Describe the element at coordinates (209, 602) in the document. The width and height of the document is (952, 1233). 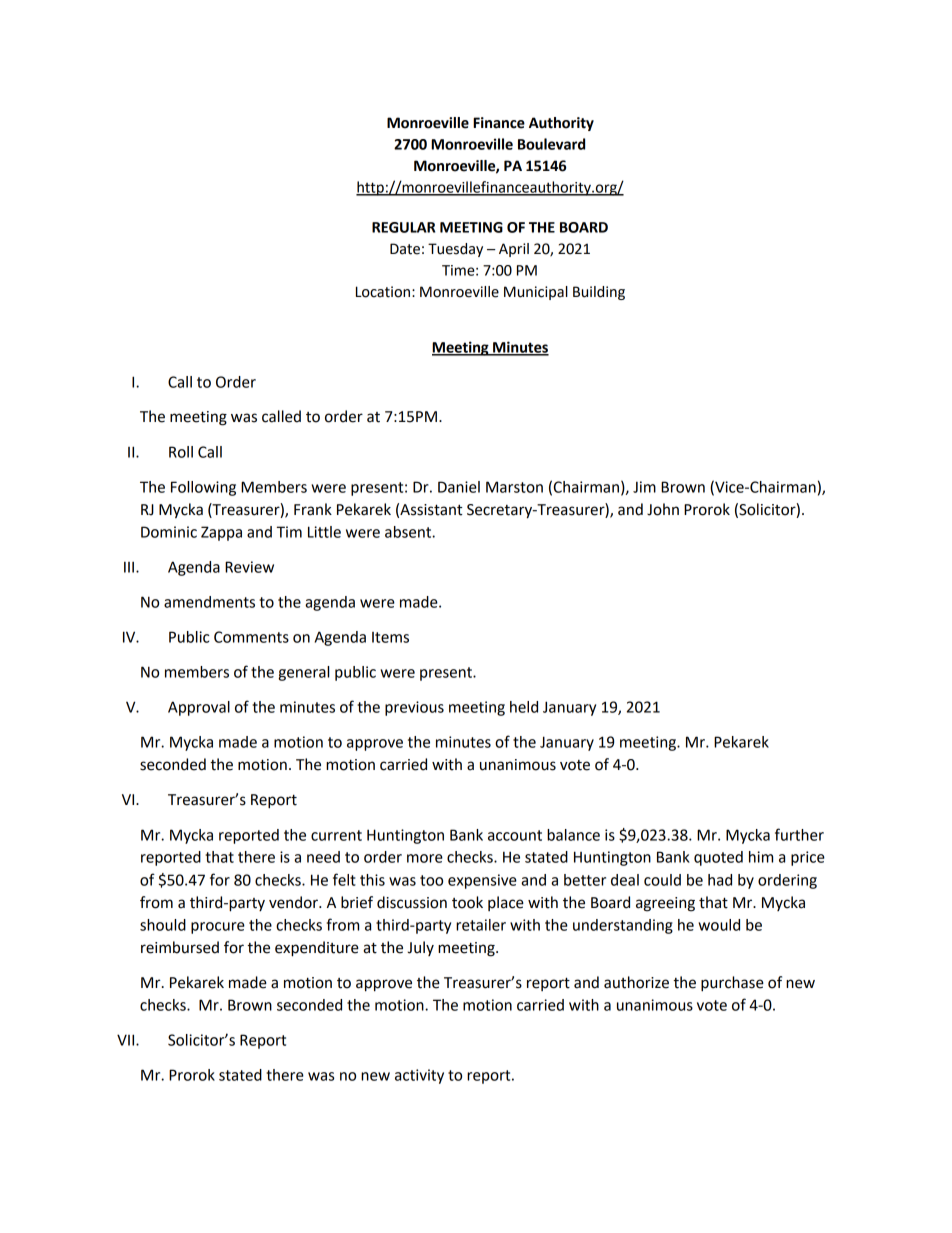
I see `amendments` at that location.
